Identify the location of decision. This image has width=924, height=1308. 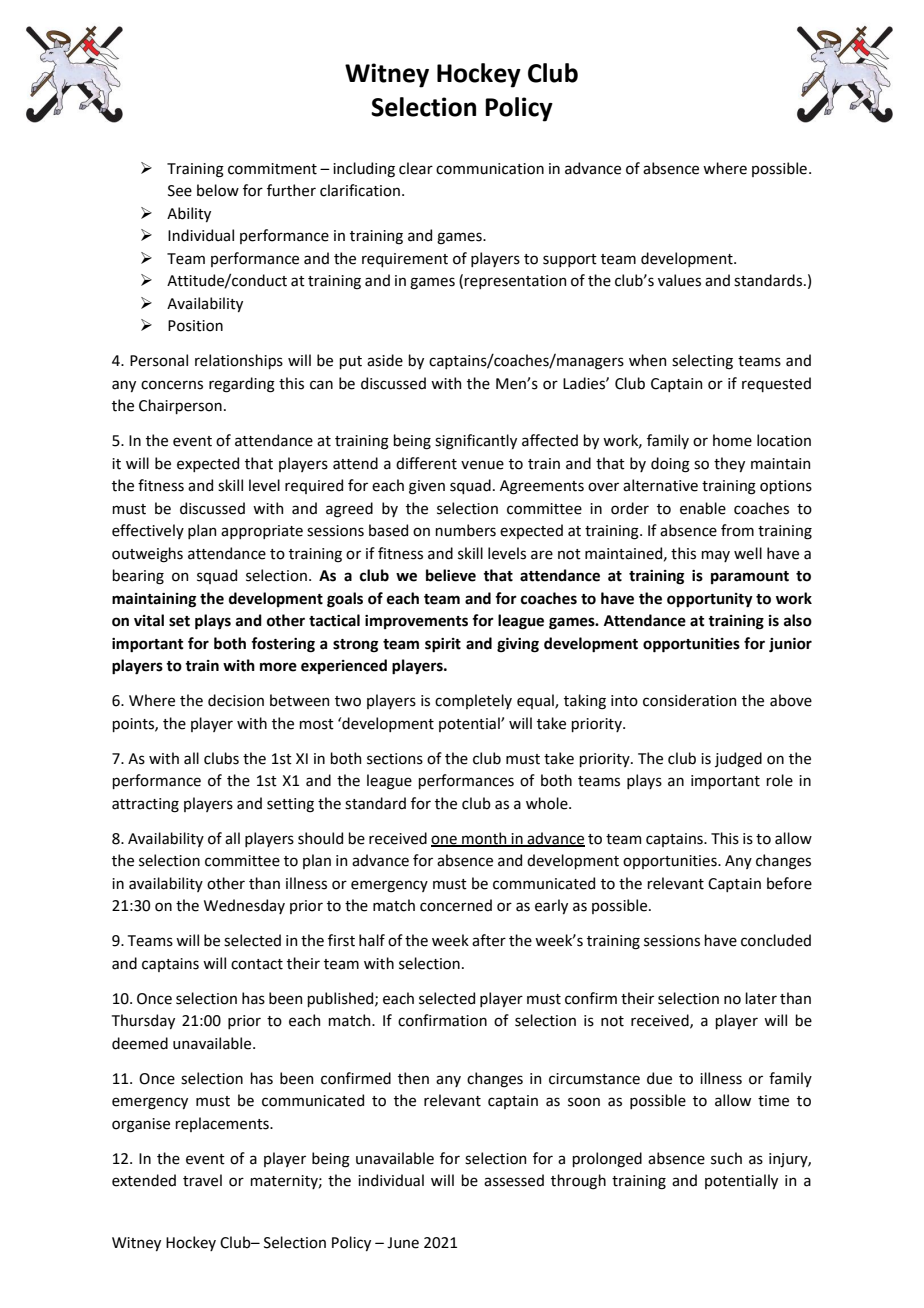
(236, 700).
